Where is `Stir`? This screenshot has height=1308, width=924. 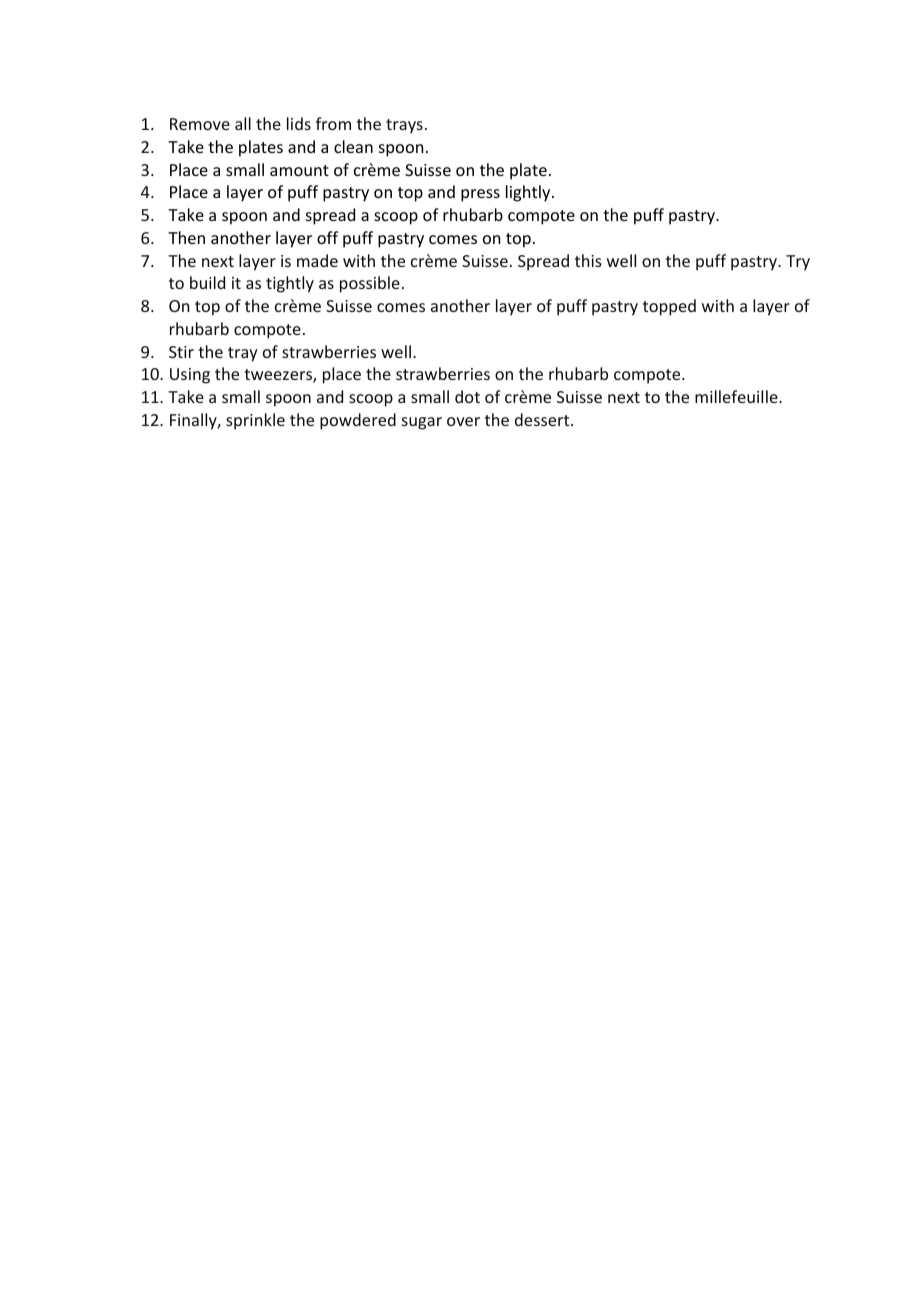
Stir is located at coordinates (181, 352).
